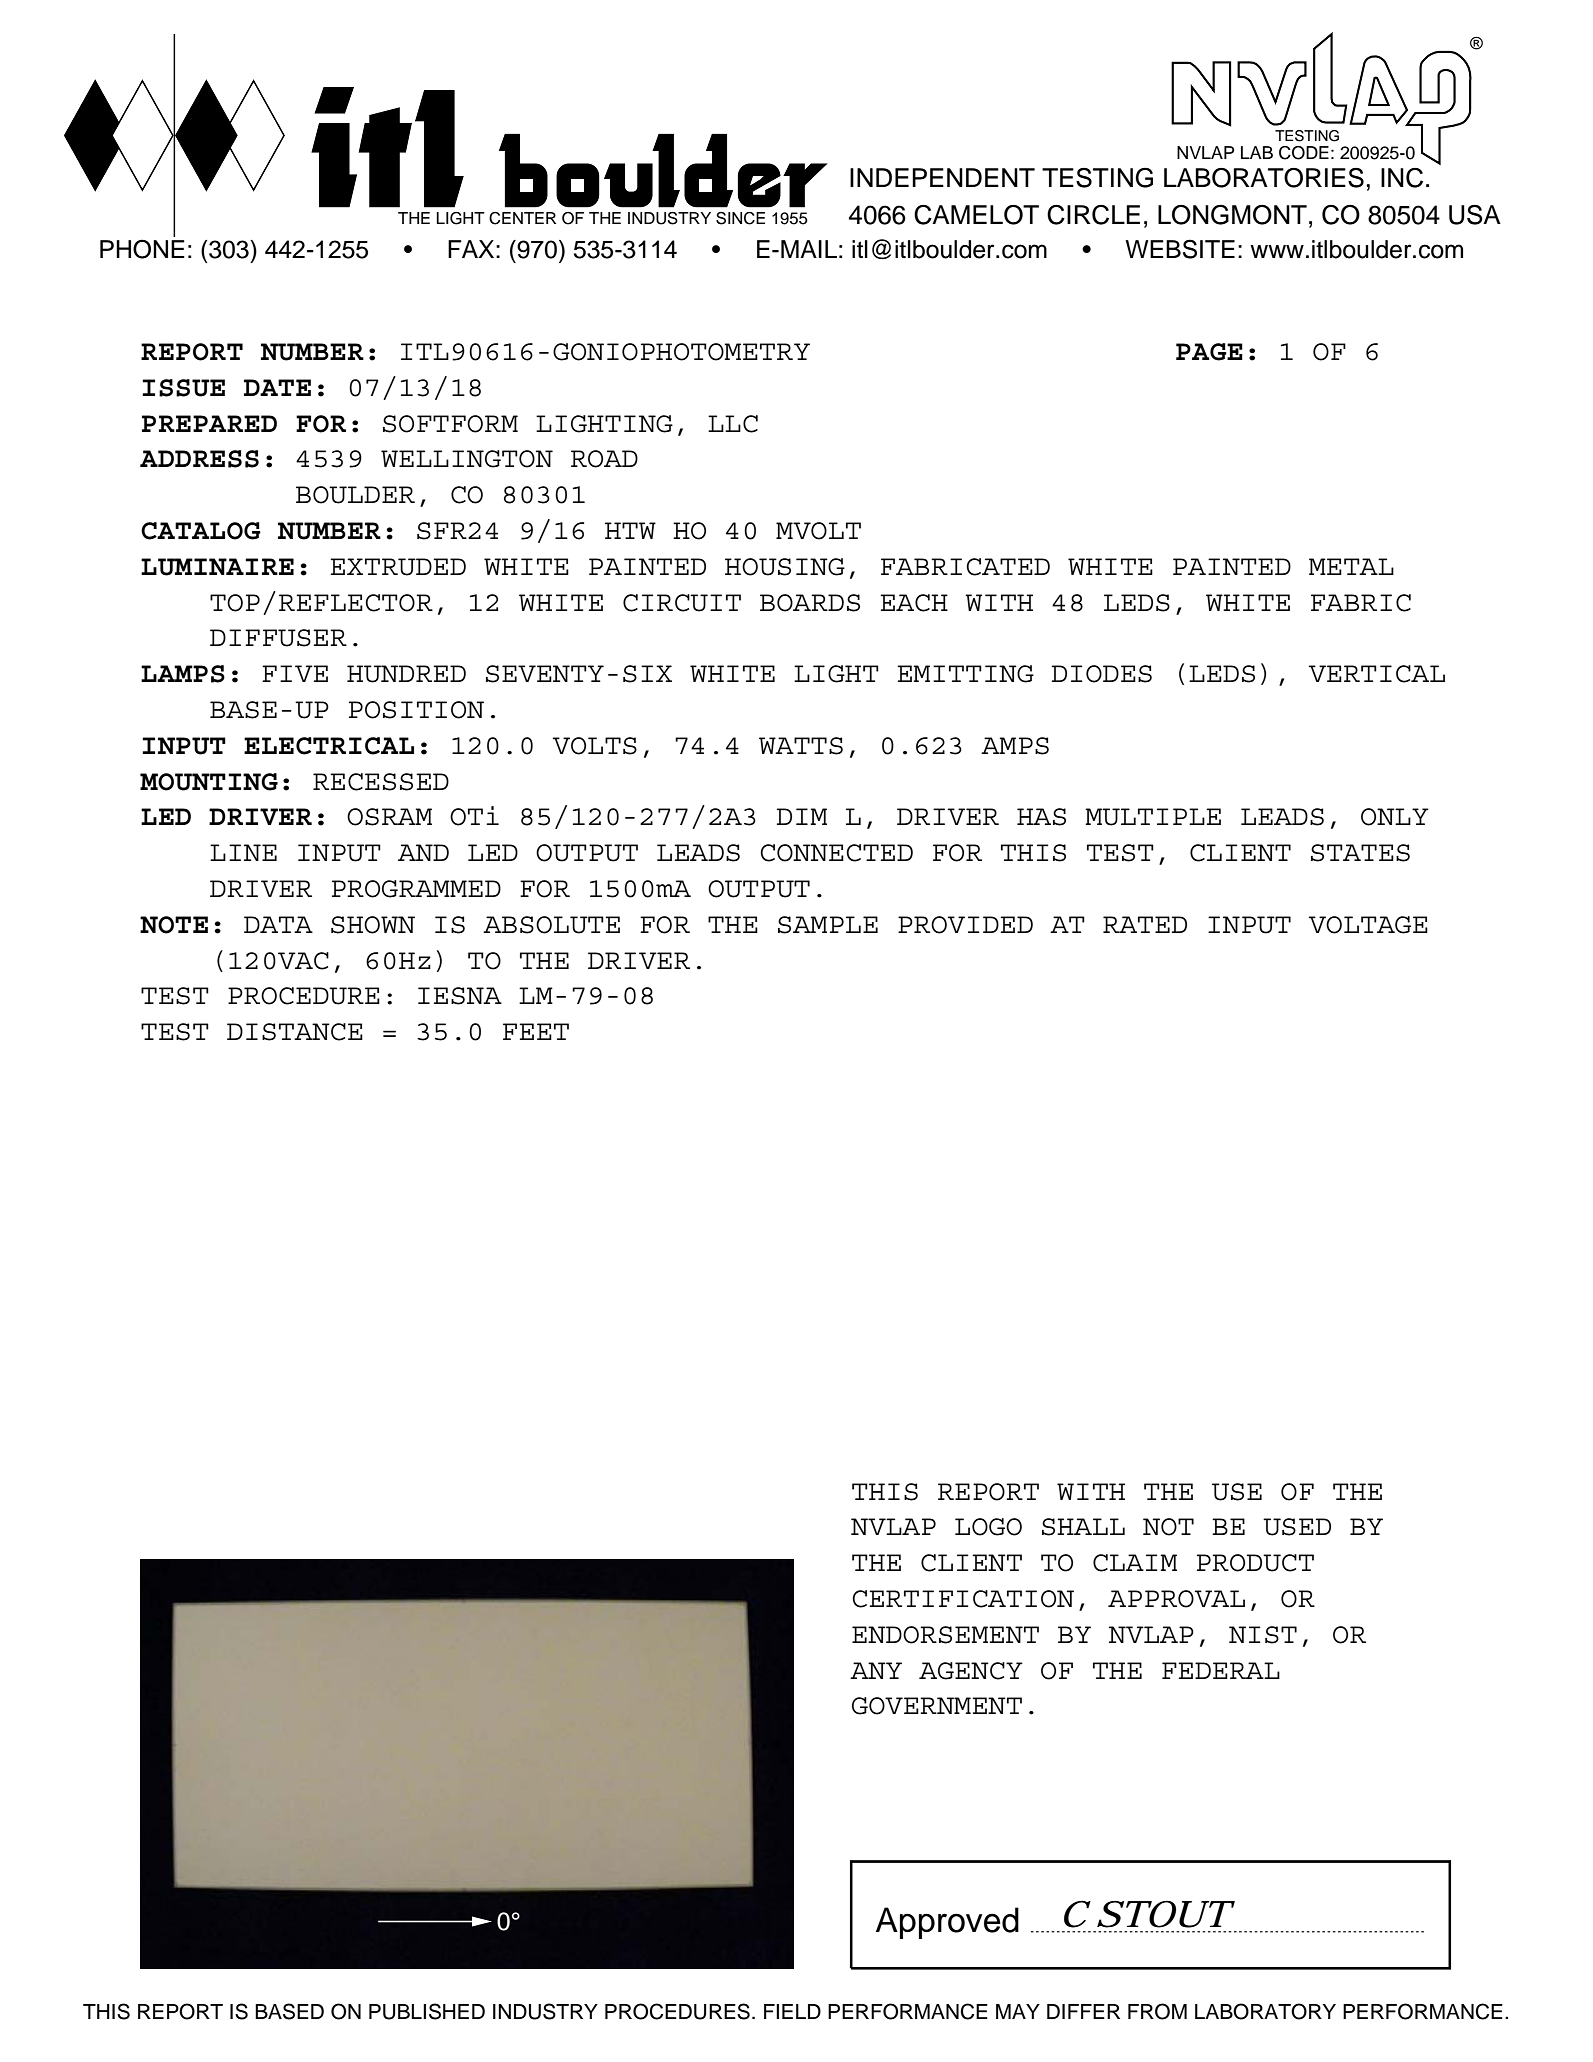 The width and height of the screenshot is (1593, 2062). I want to click on FIELD, so click(792, 2011).
